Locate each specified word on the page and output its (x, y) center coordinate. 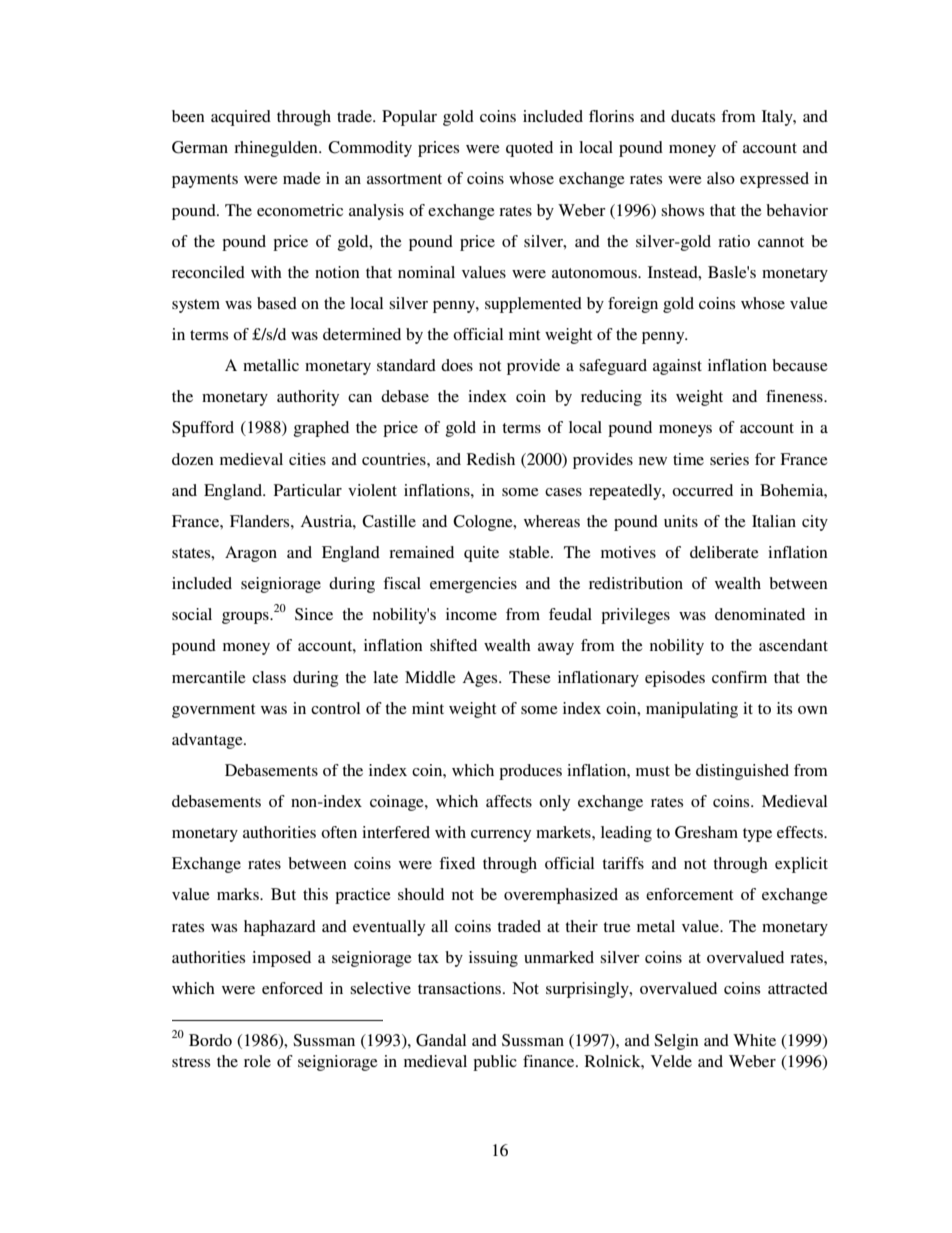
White (754, 1040)
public (495, 1063)
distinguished (742, 772)
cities (307, 459)
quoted (529, 149)
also (721, 178)
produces (530, 772)
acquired (241, 118)
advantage (208, 741)
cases (563, 492)
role (257, 1061)
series (729, 459)
